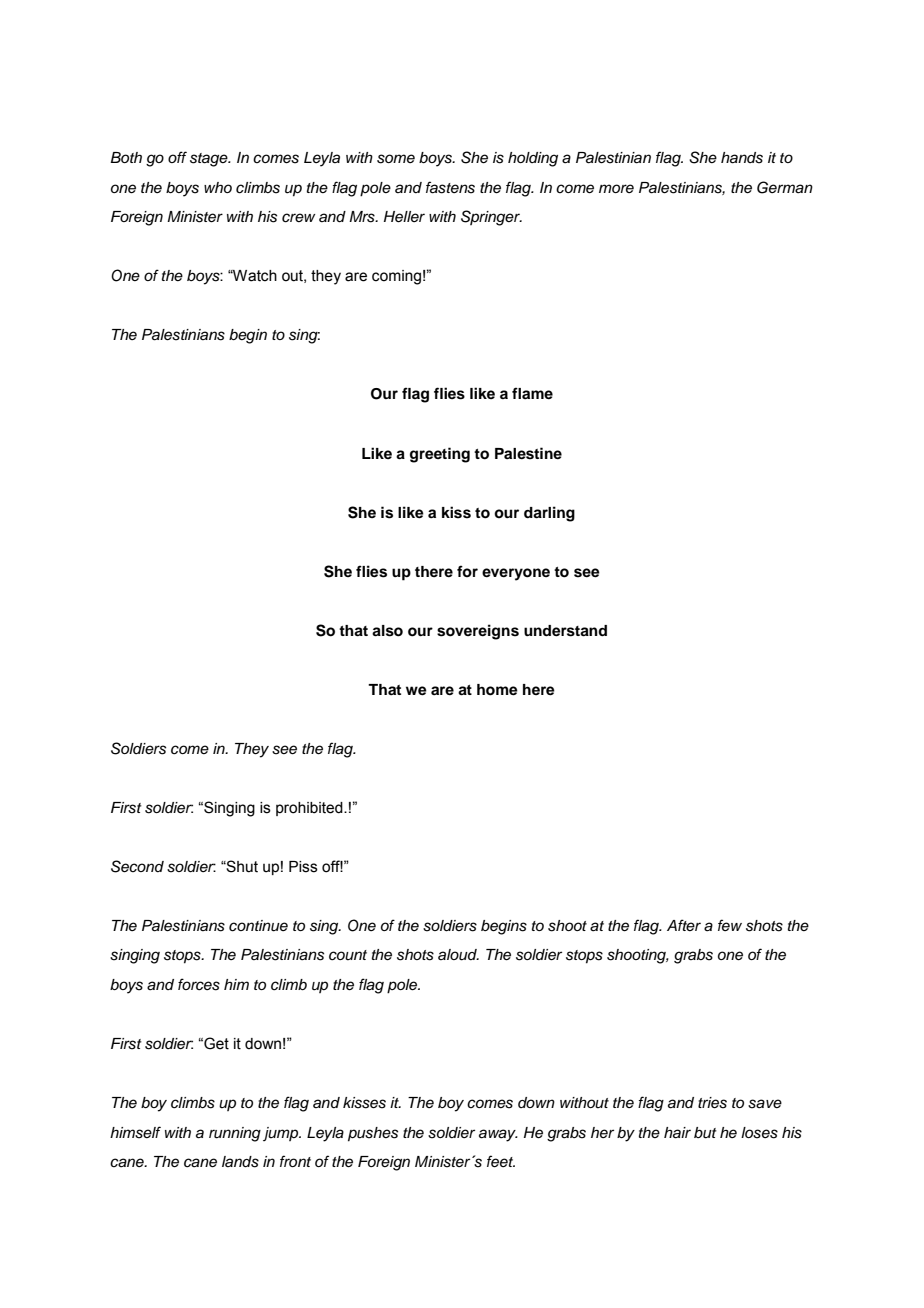 The image size is (924, 1308). What do you see at coordinates (684, 925) in the screenshot?
I see `After` at bounding box center [684, 925].
